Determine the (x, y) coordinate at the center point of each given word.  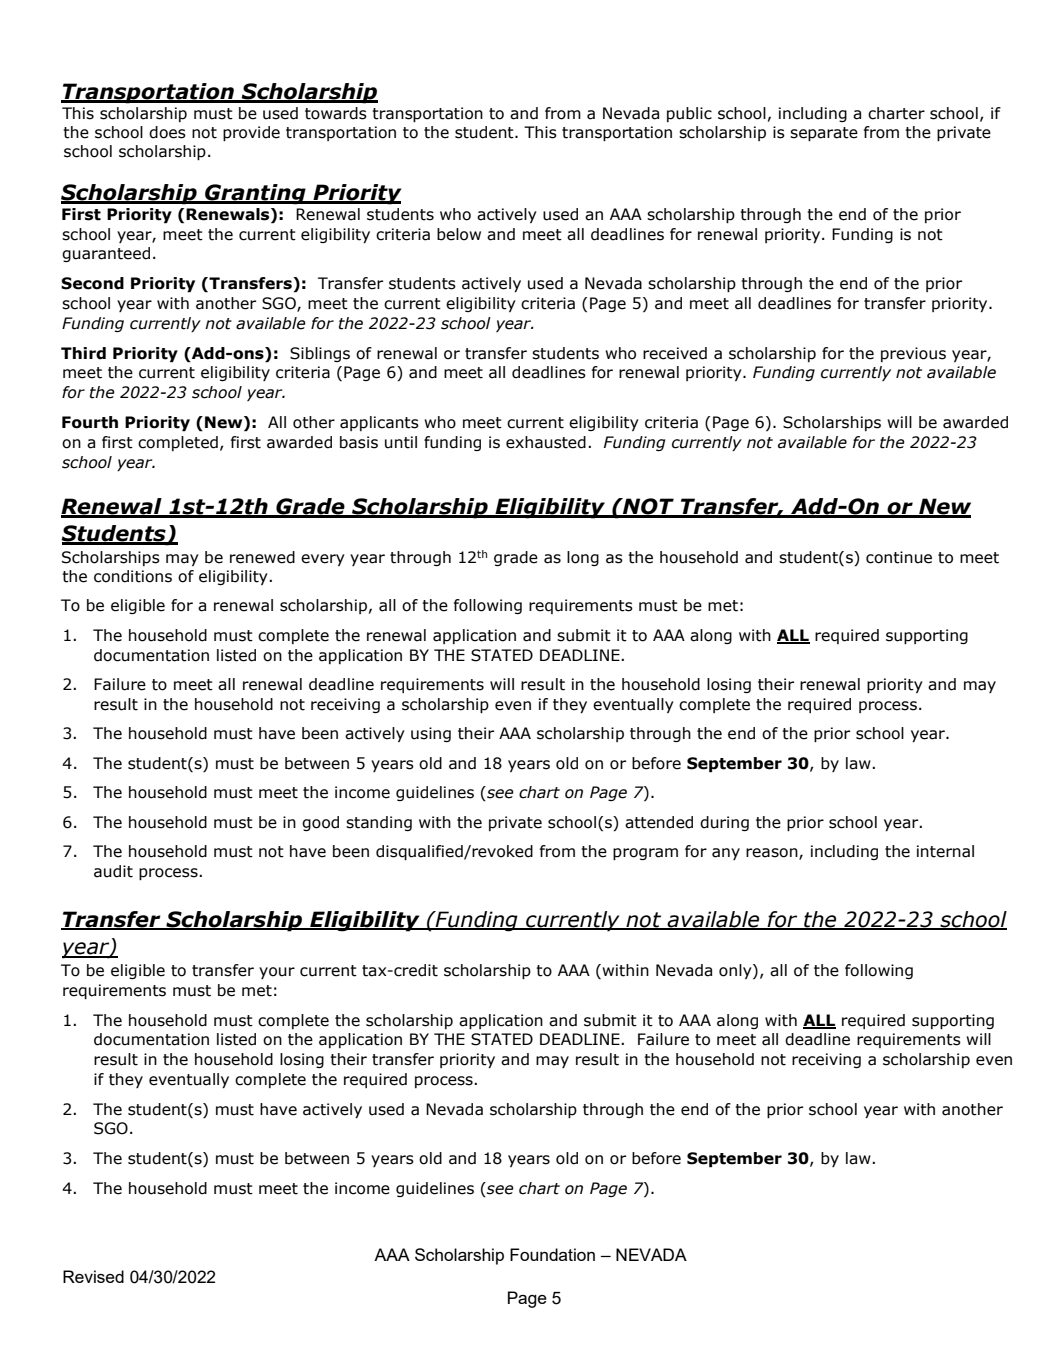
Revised (93, 1276)
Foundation (552, 1254)
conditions (133, 576)
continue (899, 557)
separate (824, 134)
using (431, 734)
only (736, 971)
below (459, 234)
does (167, 132)
